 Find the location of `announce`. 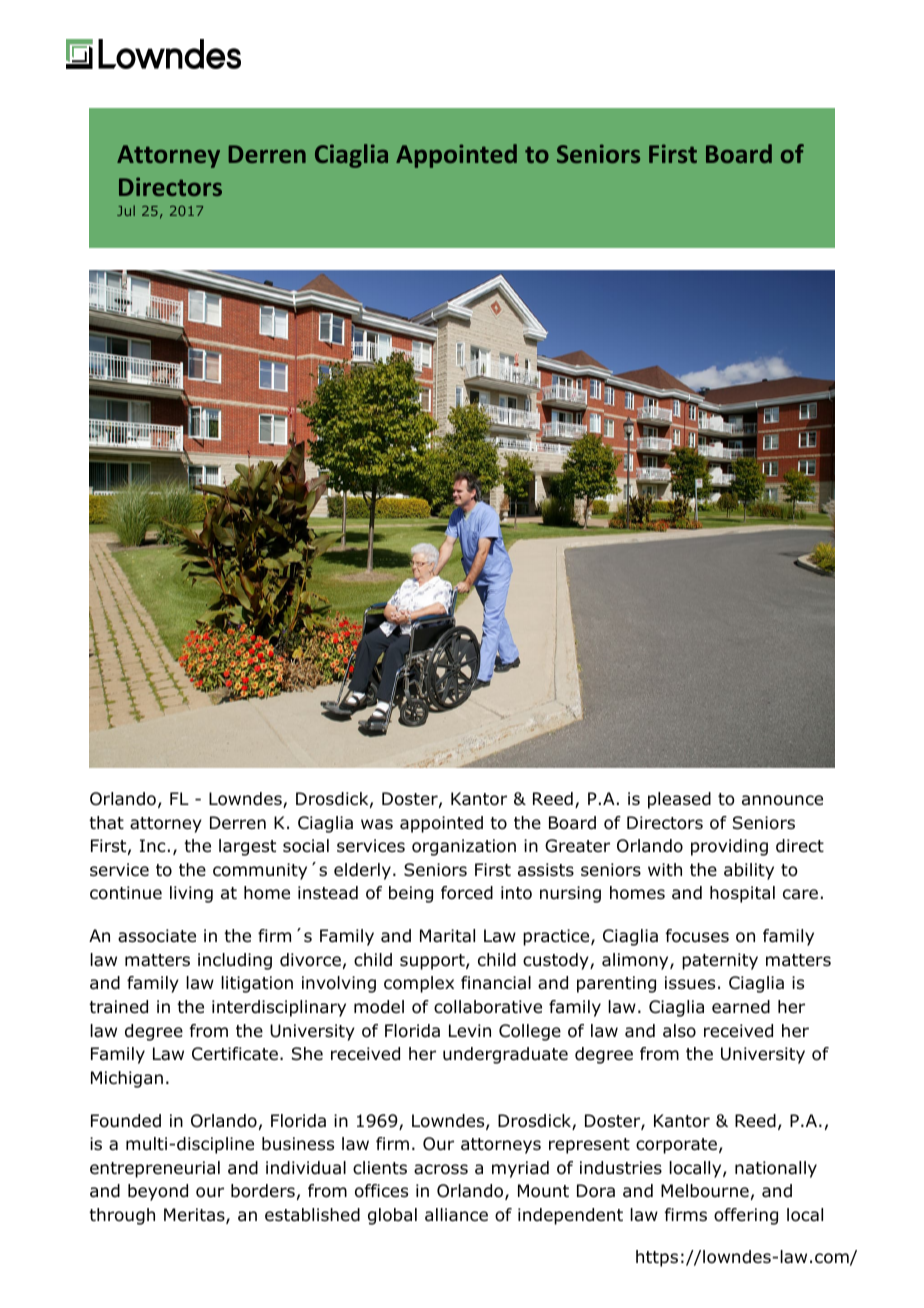

announce is located at coordinates (782, 800).
